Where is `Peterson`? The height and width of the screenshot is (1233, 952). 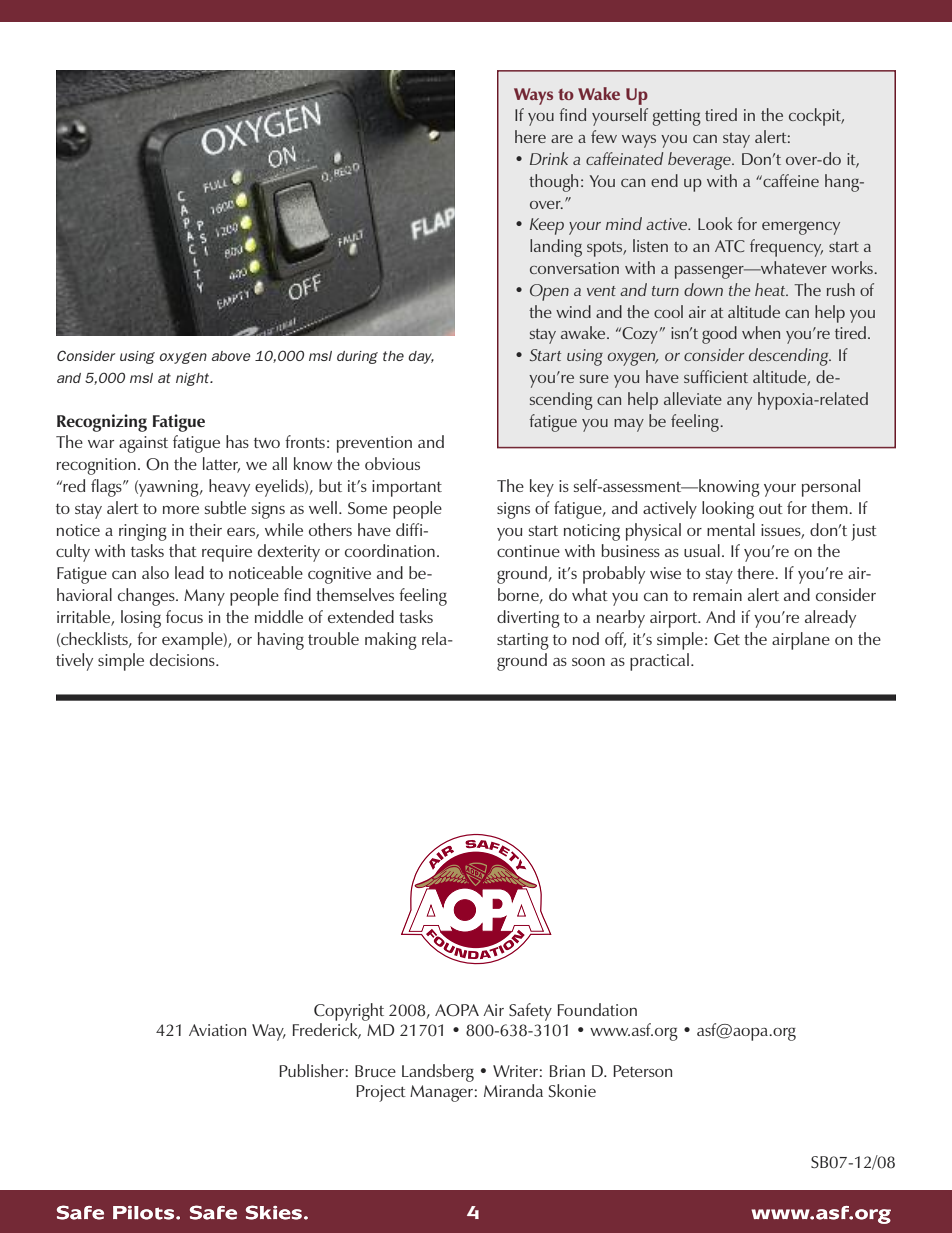 Peterson is located at coordinates (642, 1071).
